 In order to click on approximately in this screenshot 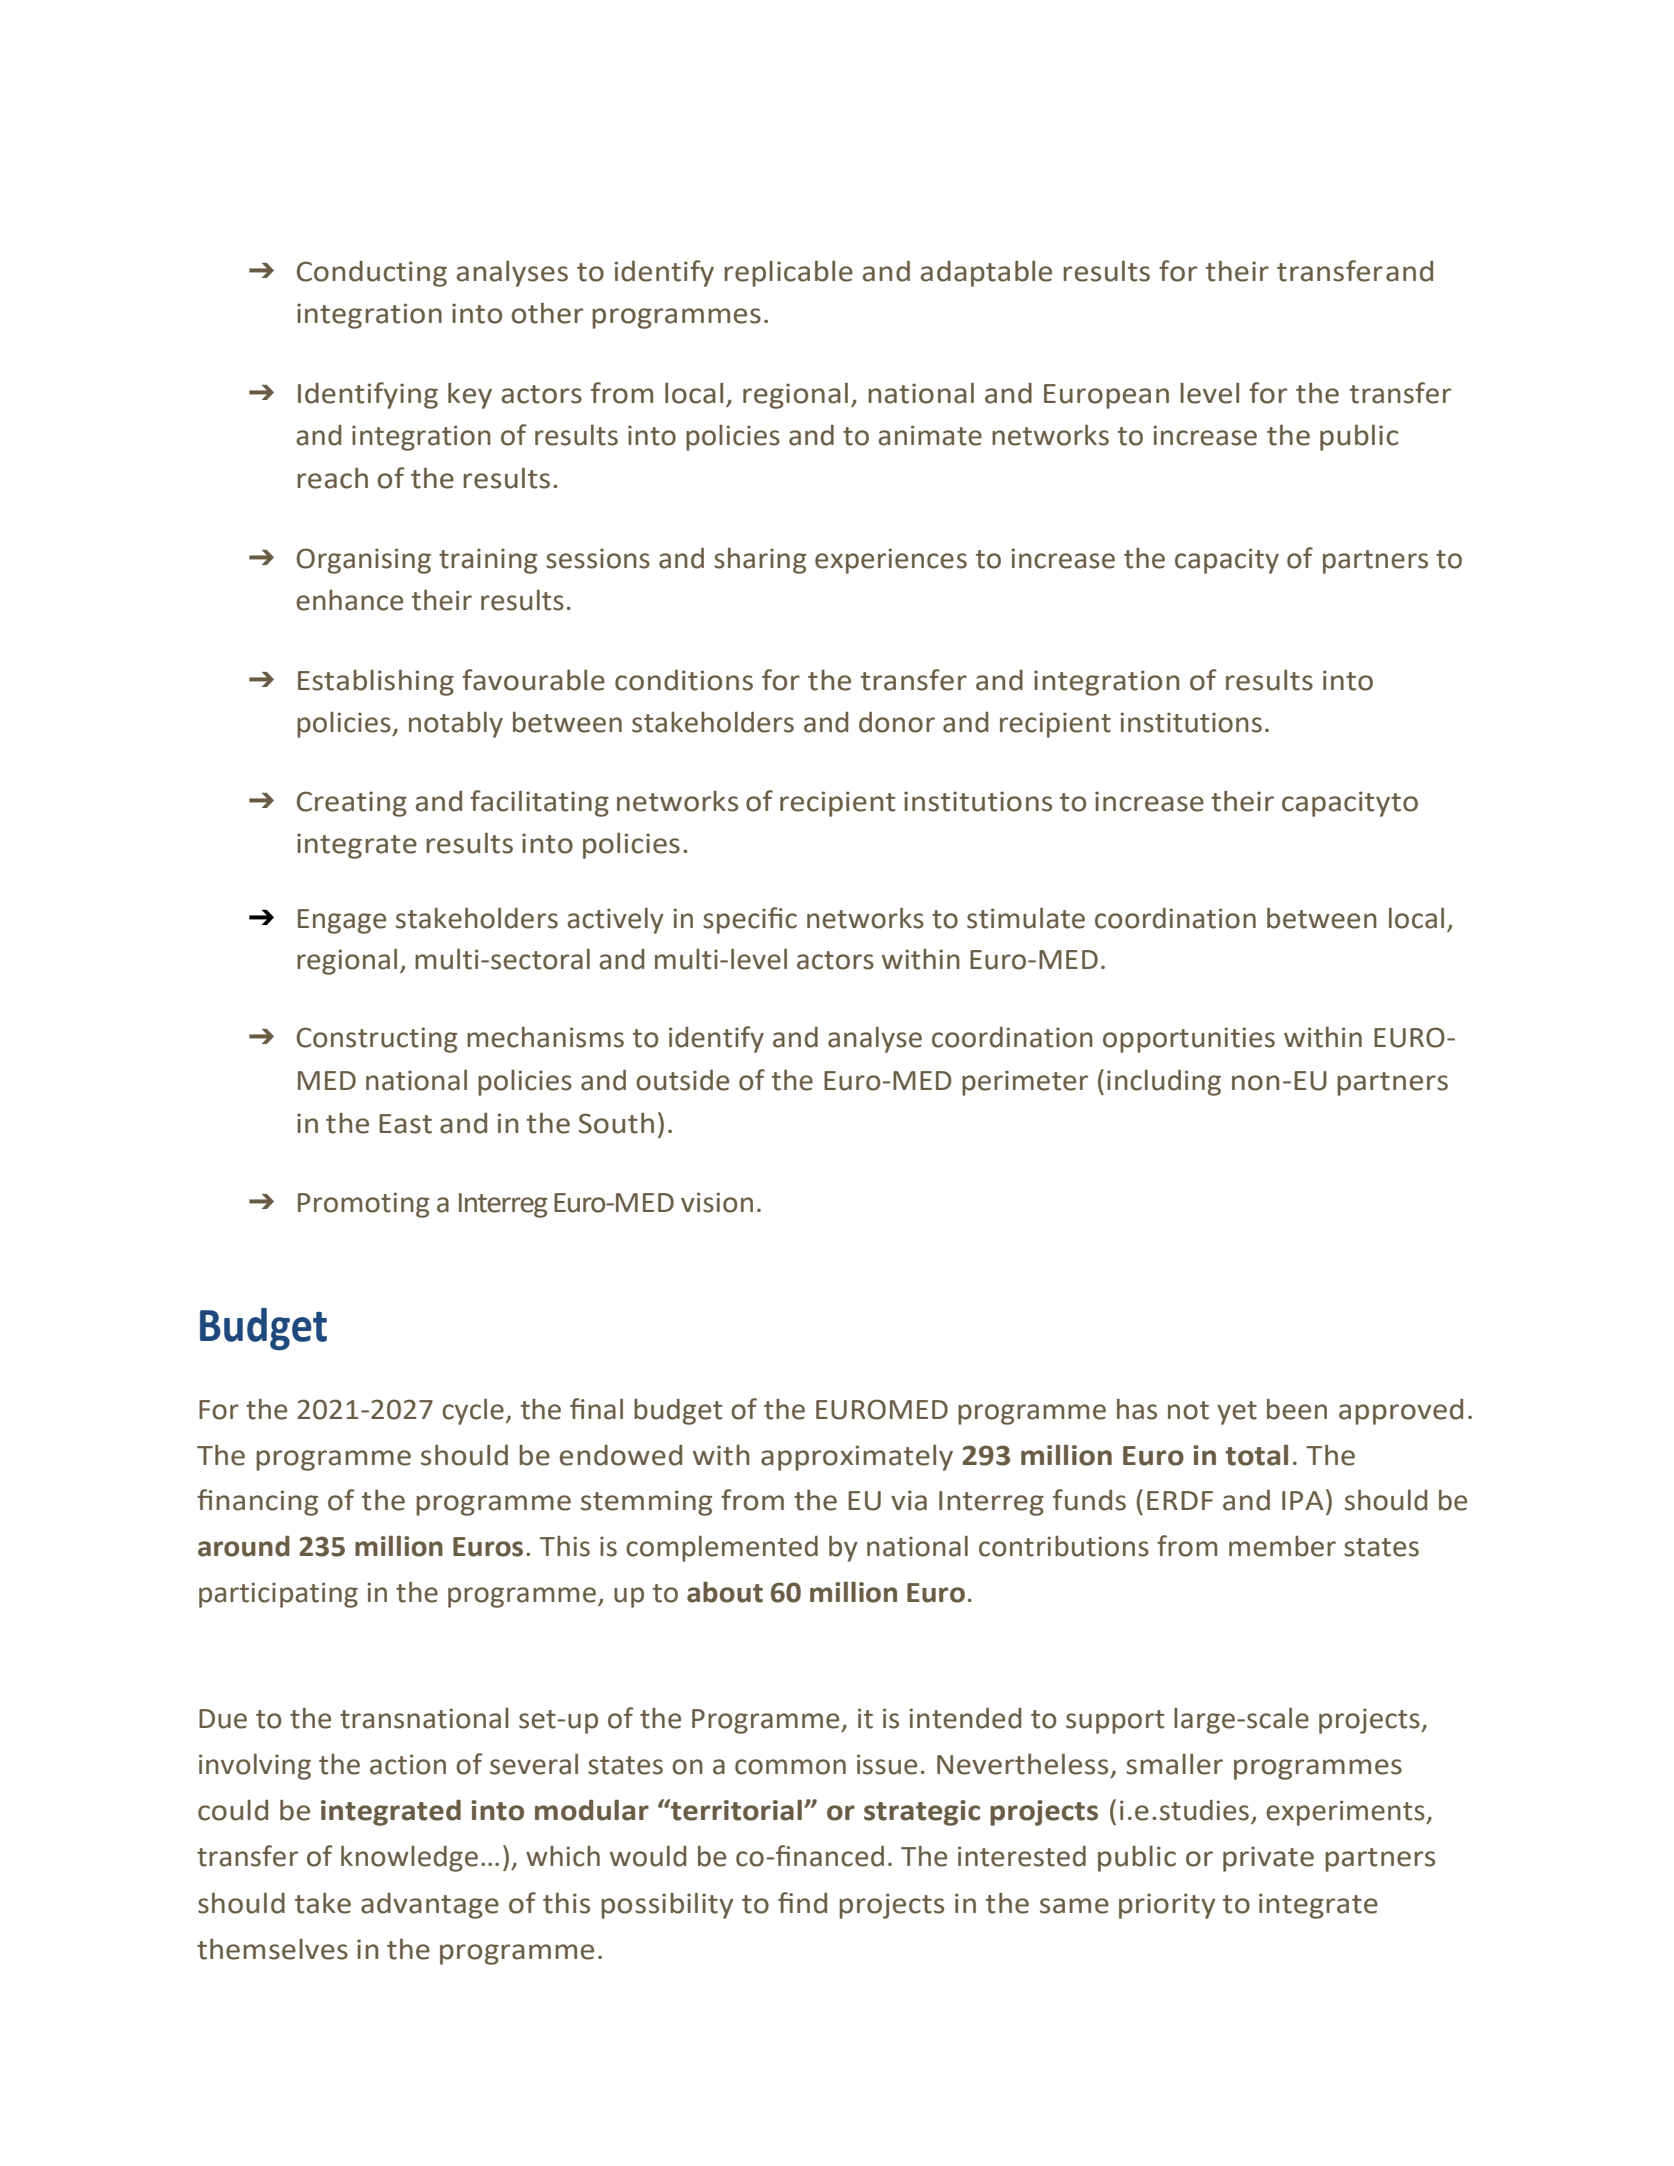, I will do `click(857, 1457)`.
